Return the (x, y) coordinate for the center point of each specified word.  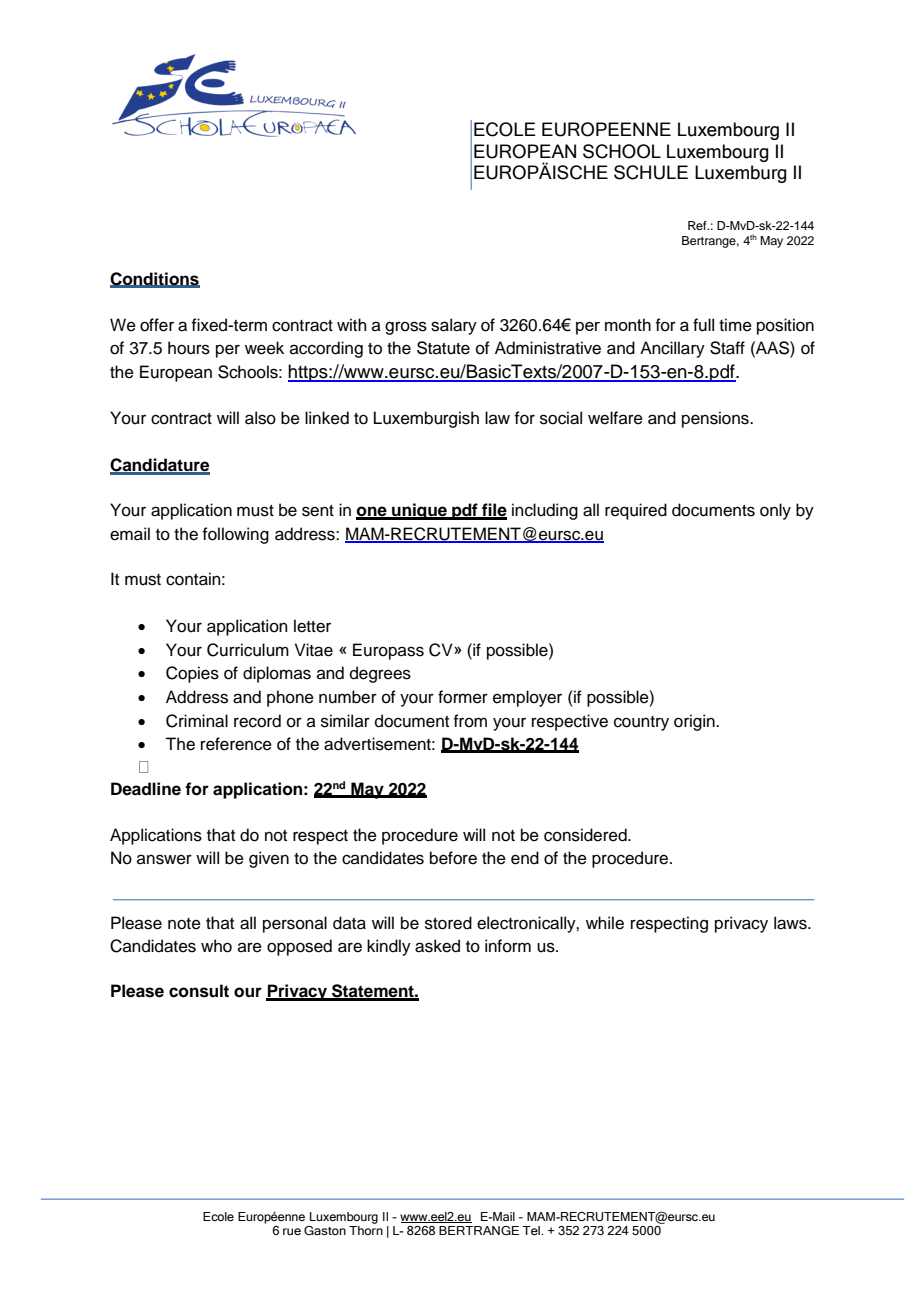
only (775, 511)
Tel (532, 1230)
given (269, 859)
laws (791, 923)
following (236, 535)
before (453, 858)
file (493, 511)
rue (292, 1231)
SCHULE (651, 172)
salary (454, 326)
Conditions (155, 280)
